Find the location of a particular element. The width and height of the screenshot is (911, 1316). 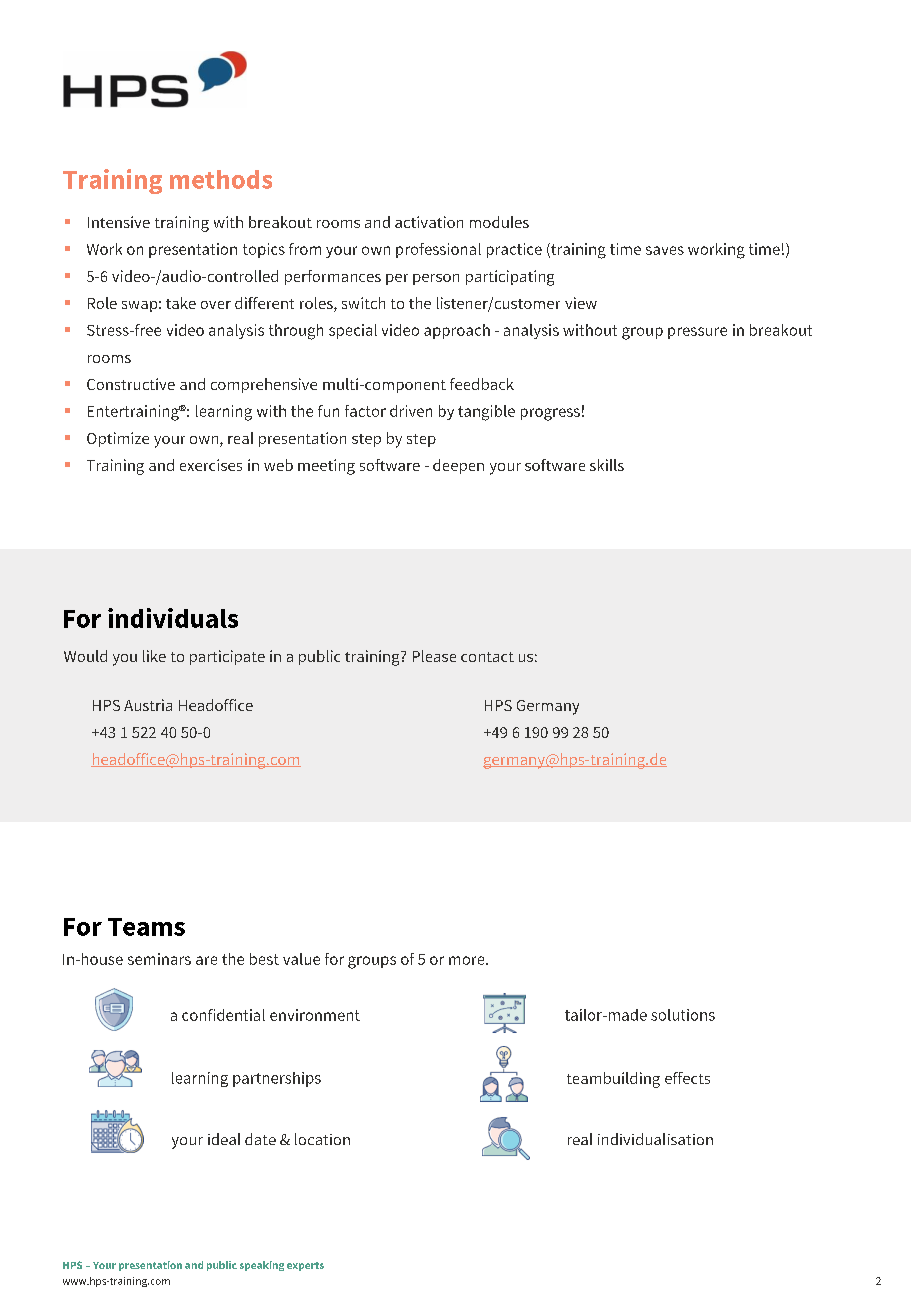

seminars is located at coordinates (159, 959).
